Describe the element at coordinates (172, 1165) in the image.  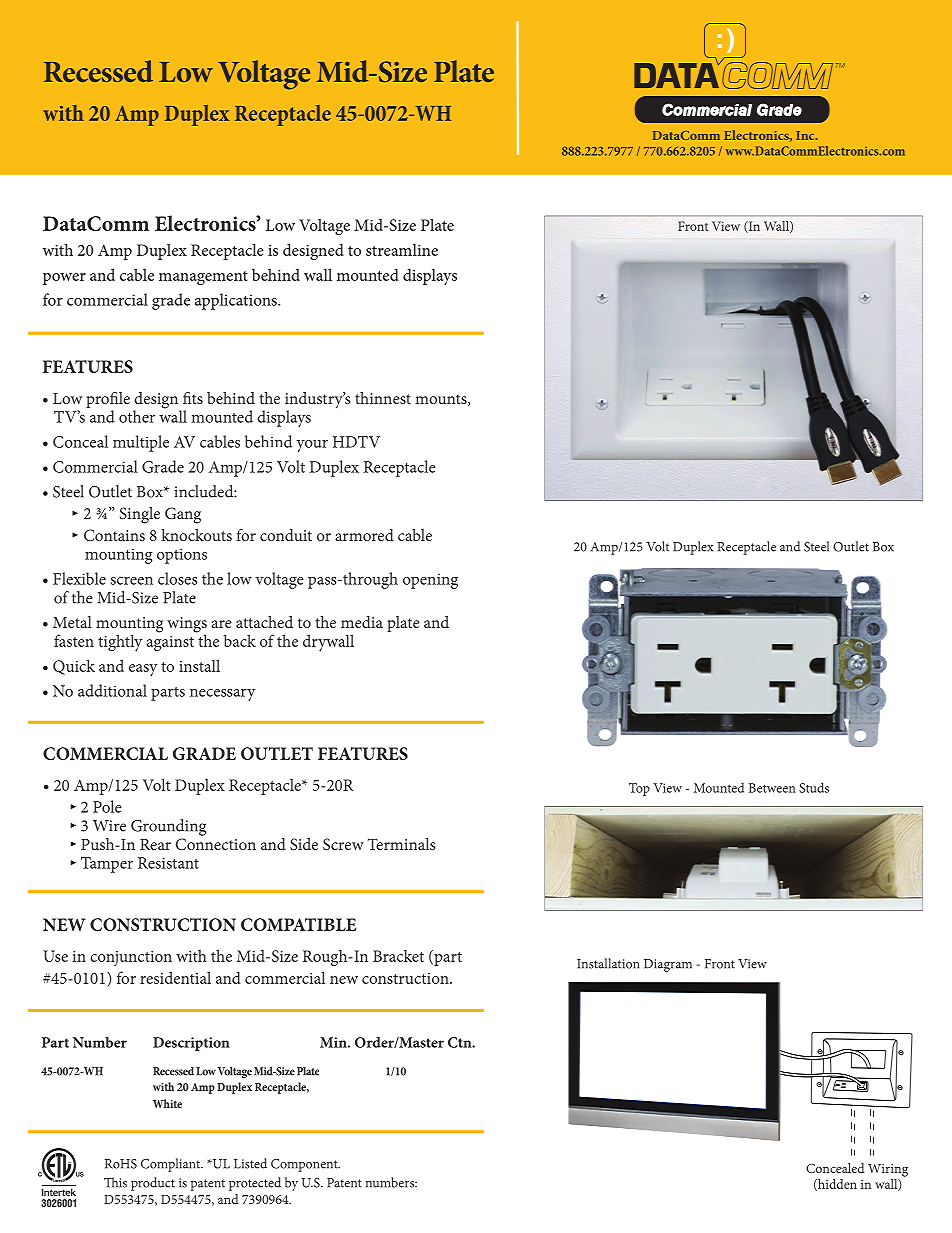
I see `Compliant` at that location.
